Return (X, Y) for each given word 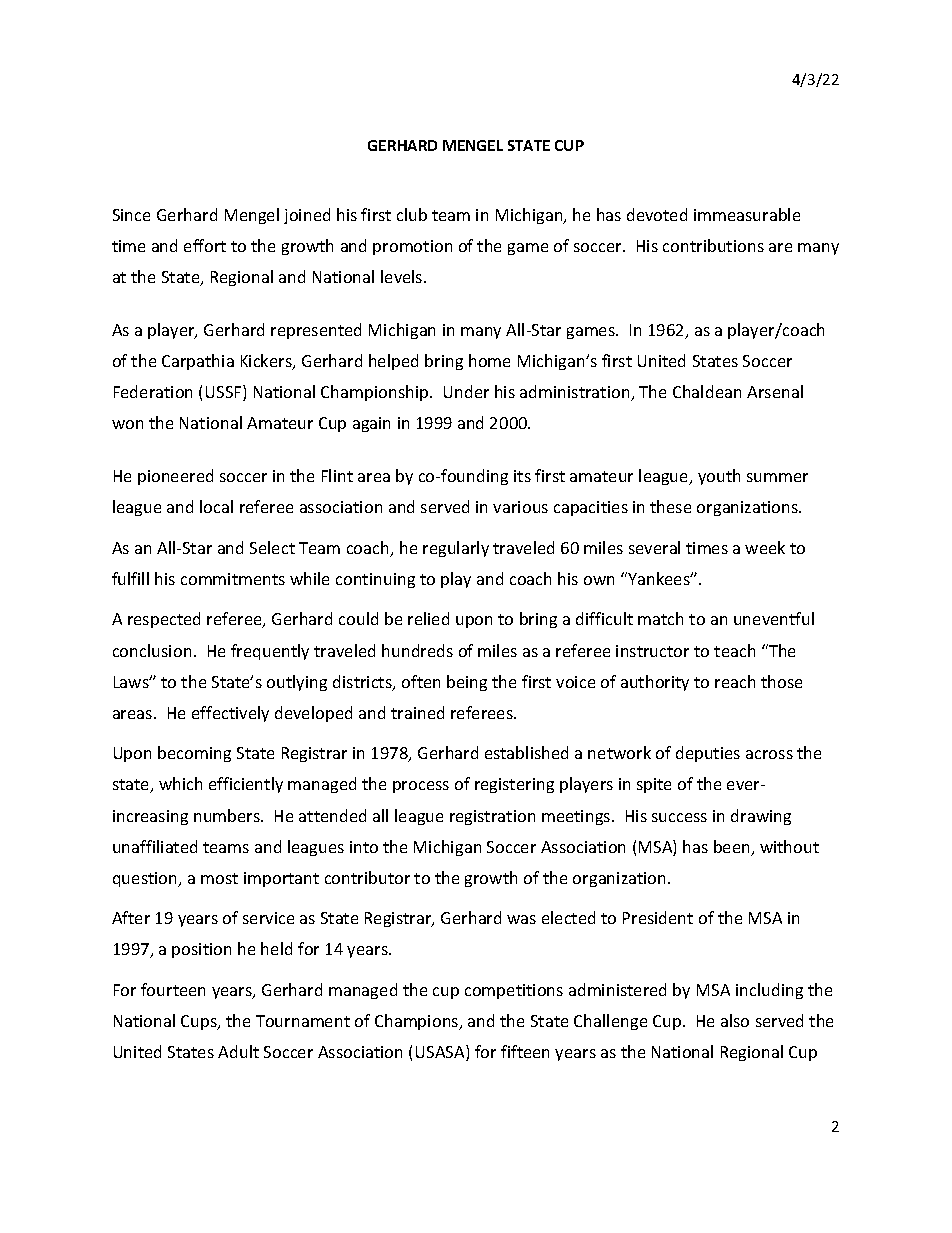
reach (735, 681)
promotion (412, 247)
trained (417, 712)
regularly (456, 549)
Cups (200, 1022)
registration (492, 817)
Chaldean (707, 391)
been (733, 848)
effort (205, 245)
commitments (233, 579)
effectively (230, 714)
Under (466, 391)
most (219, 878)
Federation (153, 391)
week (765, 547)
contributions (713, 245)
